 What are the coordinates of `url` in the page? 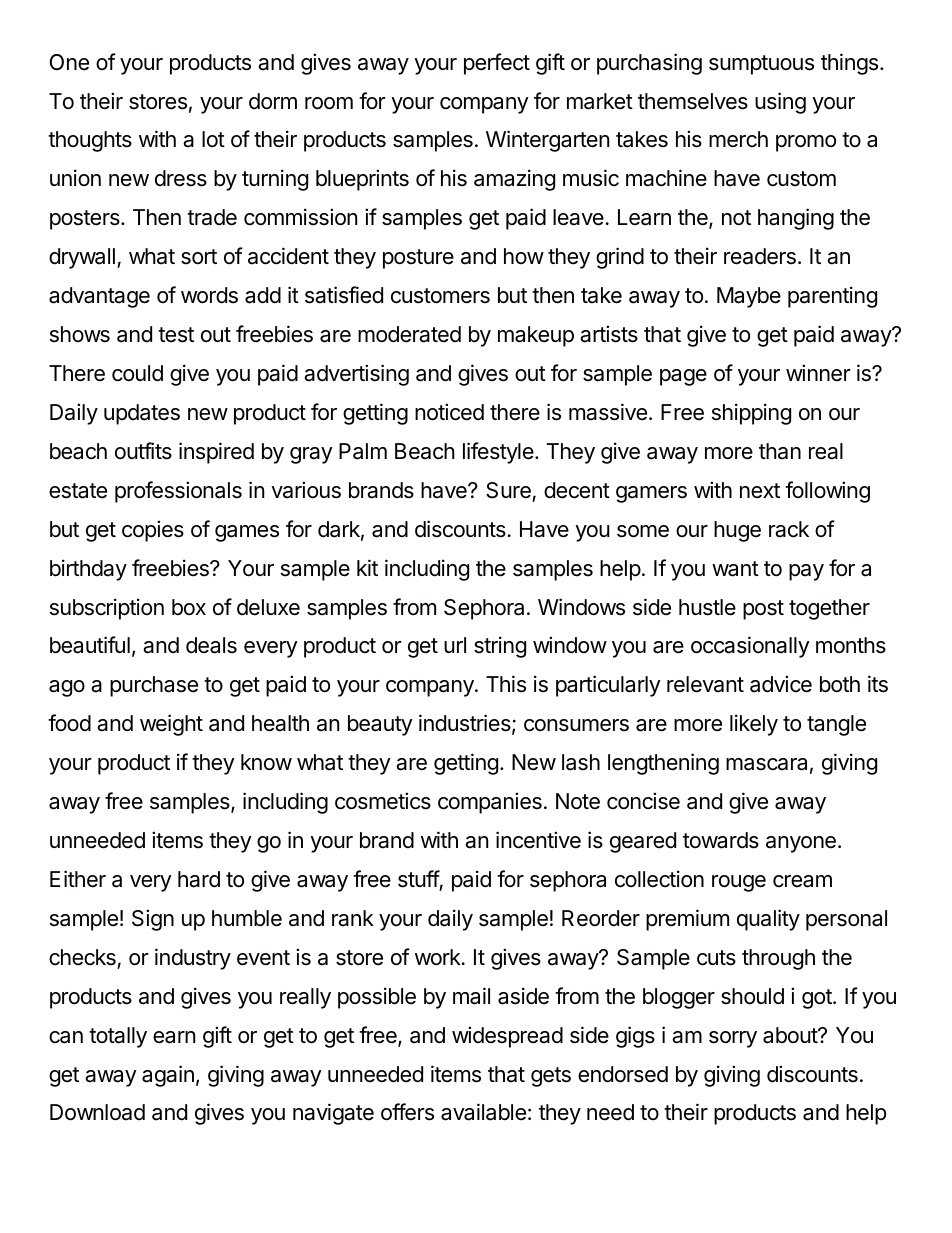 It's located at (455, 645).
